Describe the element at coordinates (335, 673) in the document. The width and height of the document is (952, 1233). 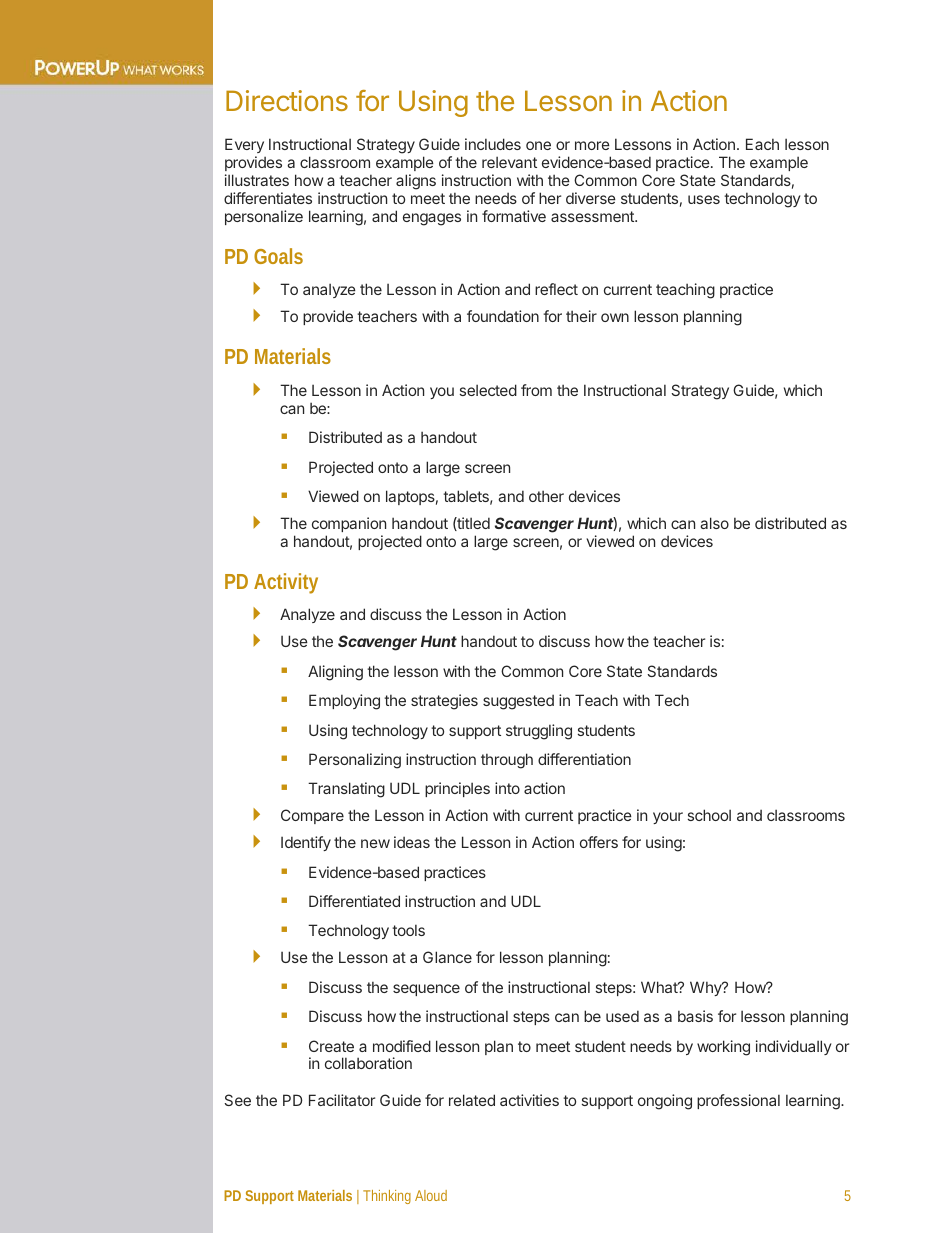
I see `Aligning` at that location.
